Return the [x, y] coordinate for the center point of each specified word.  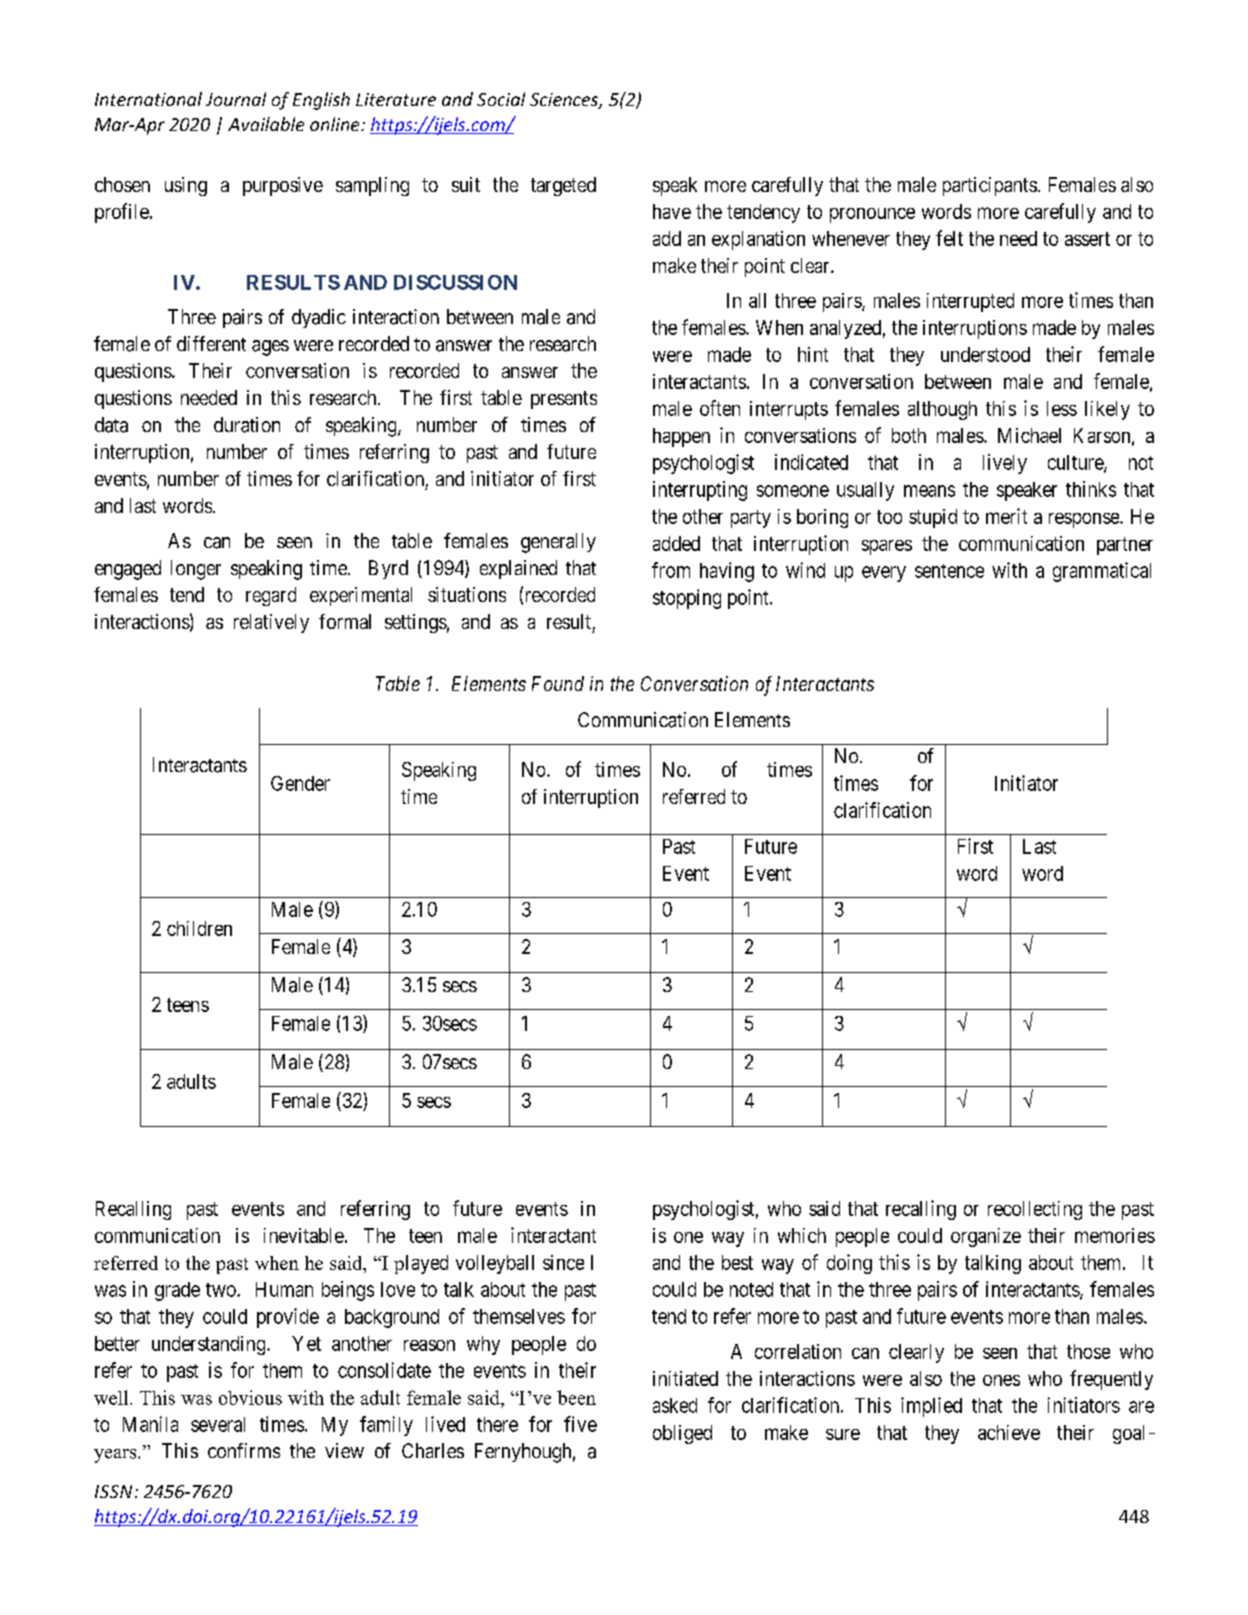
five [580, 1424]
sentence [949, 571]
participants [990, 186]
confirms [244, 1450]
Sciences [565, 101]
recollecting [1035, 1210]
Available [266, 124]
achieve [1009, 1432]
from [671, 570]
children [199, 928]
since [563, 1262]
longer [196, 570]
